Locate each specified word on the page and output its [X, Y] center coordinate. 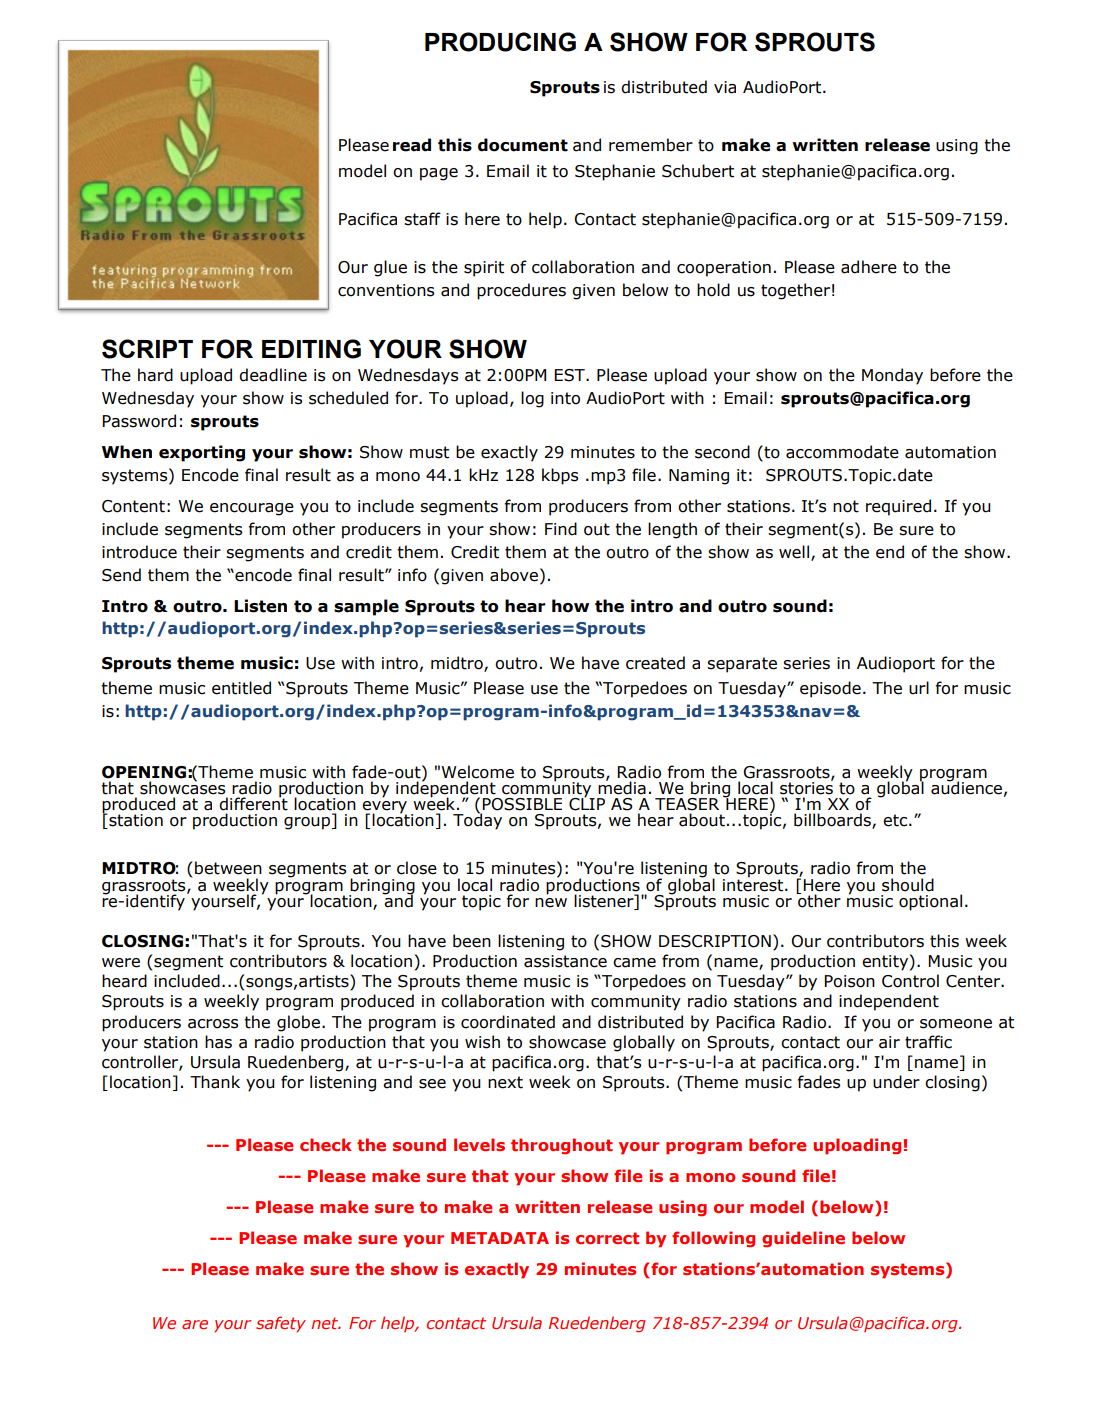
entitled [241, 688]
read [412, 145]
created [655, 663]
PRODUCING [500, 42]
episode [830, 689]
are [195, 1324]
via [725, 87]
